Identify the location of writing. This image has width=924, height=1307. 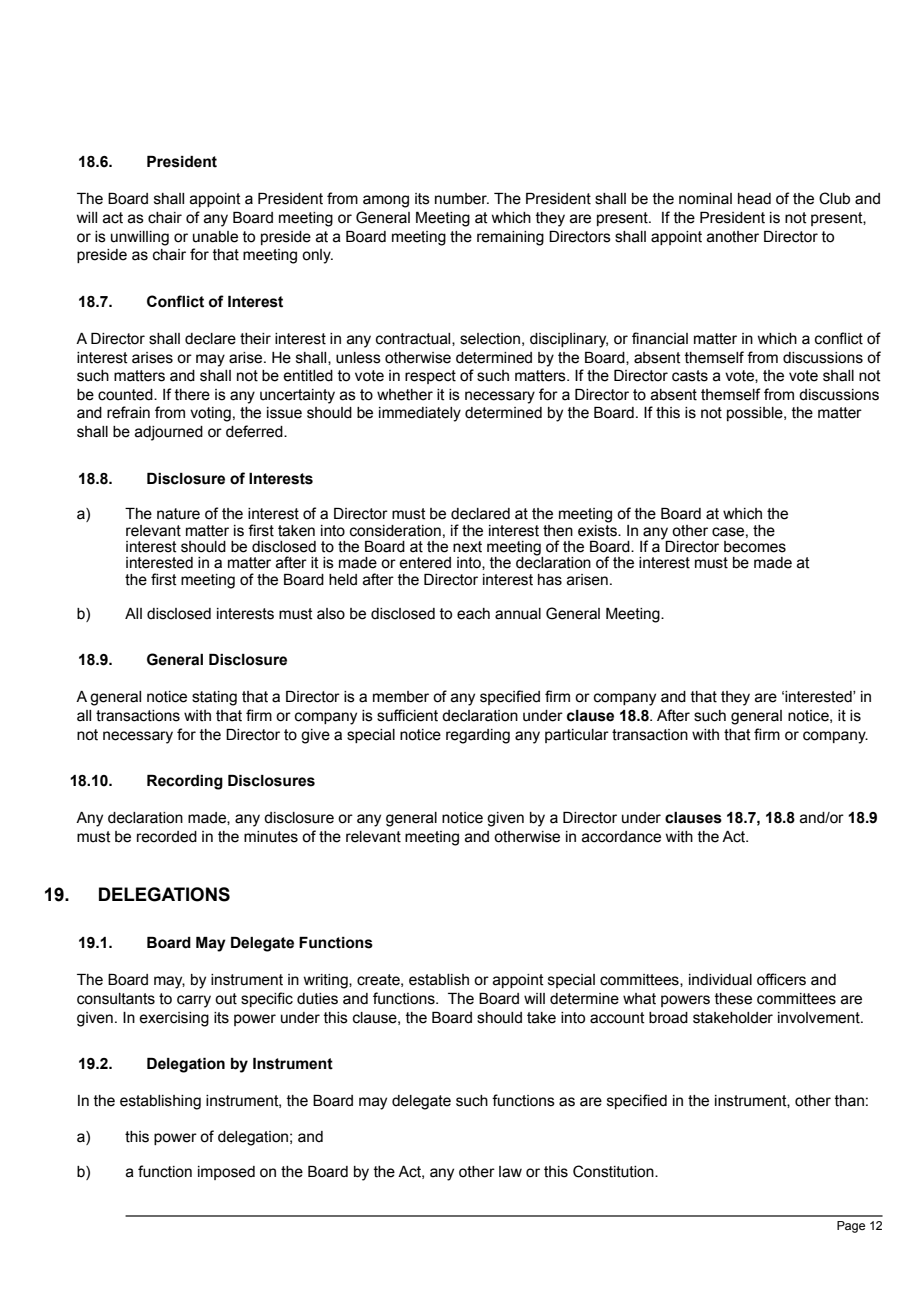
(326, 981).
